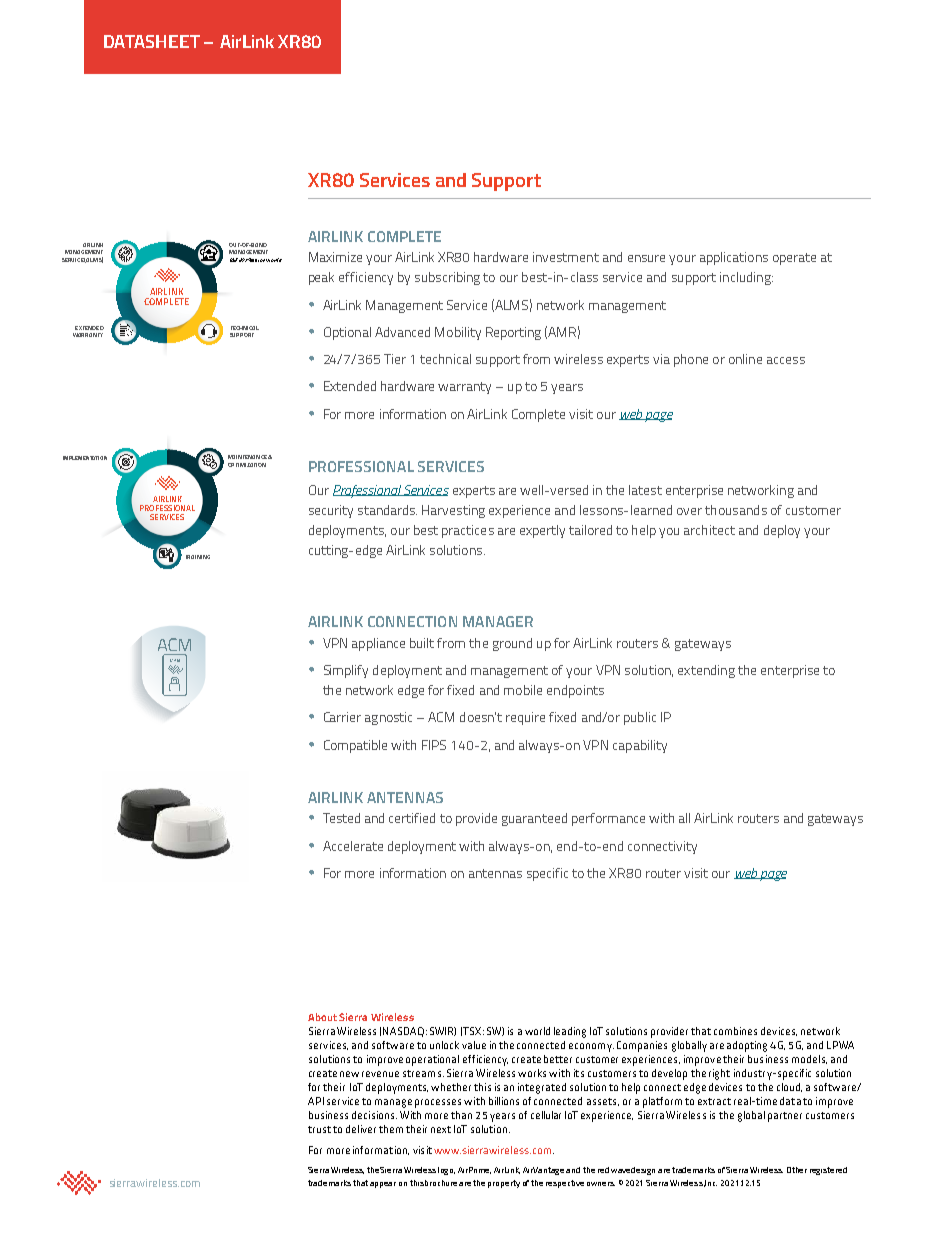 This screenshot has width=952, height=1233. What do you see at coordinates (198, 557) in the screenshot?
I see `TRAINING` at bounding box center [198, 557].
